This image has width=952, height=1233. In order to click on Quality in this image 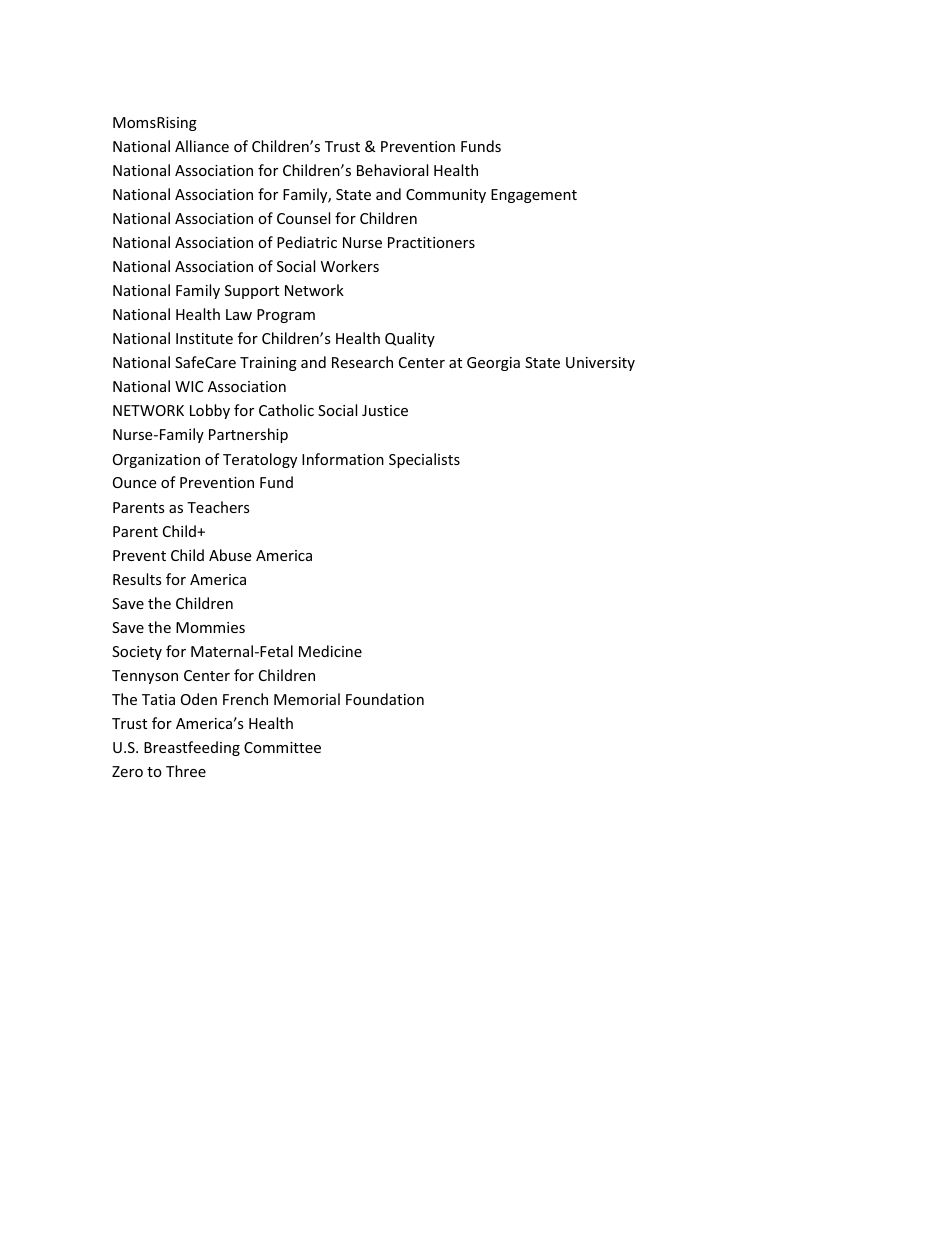, I will do `click(410, 339)`.
